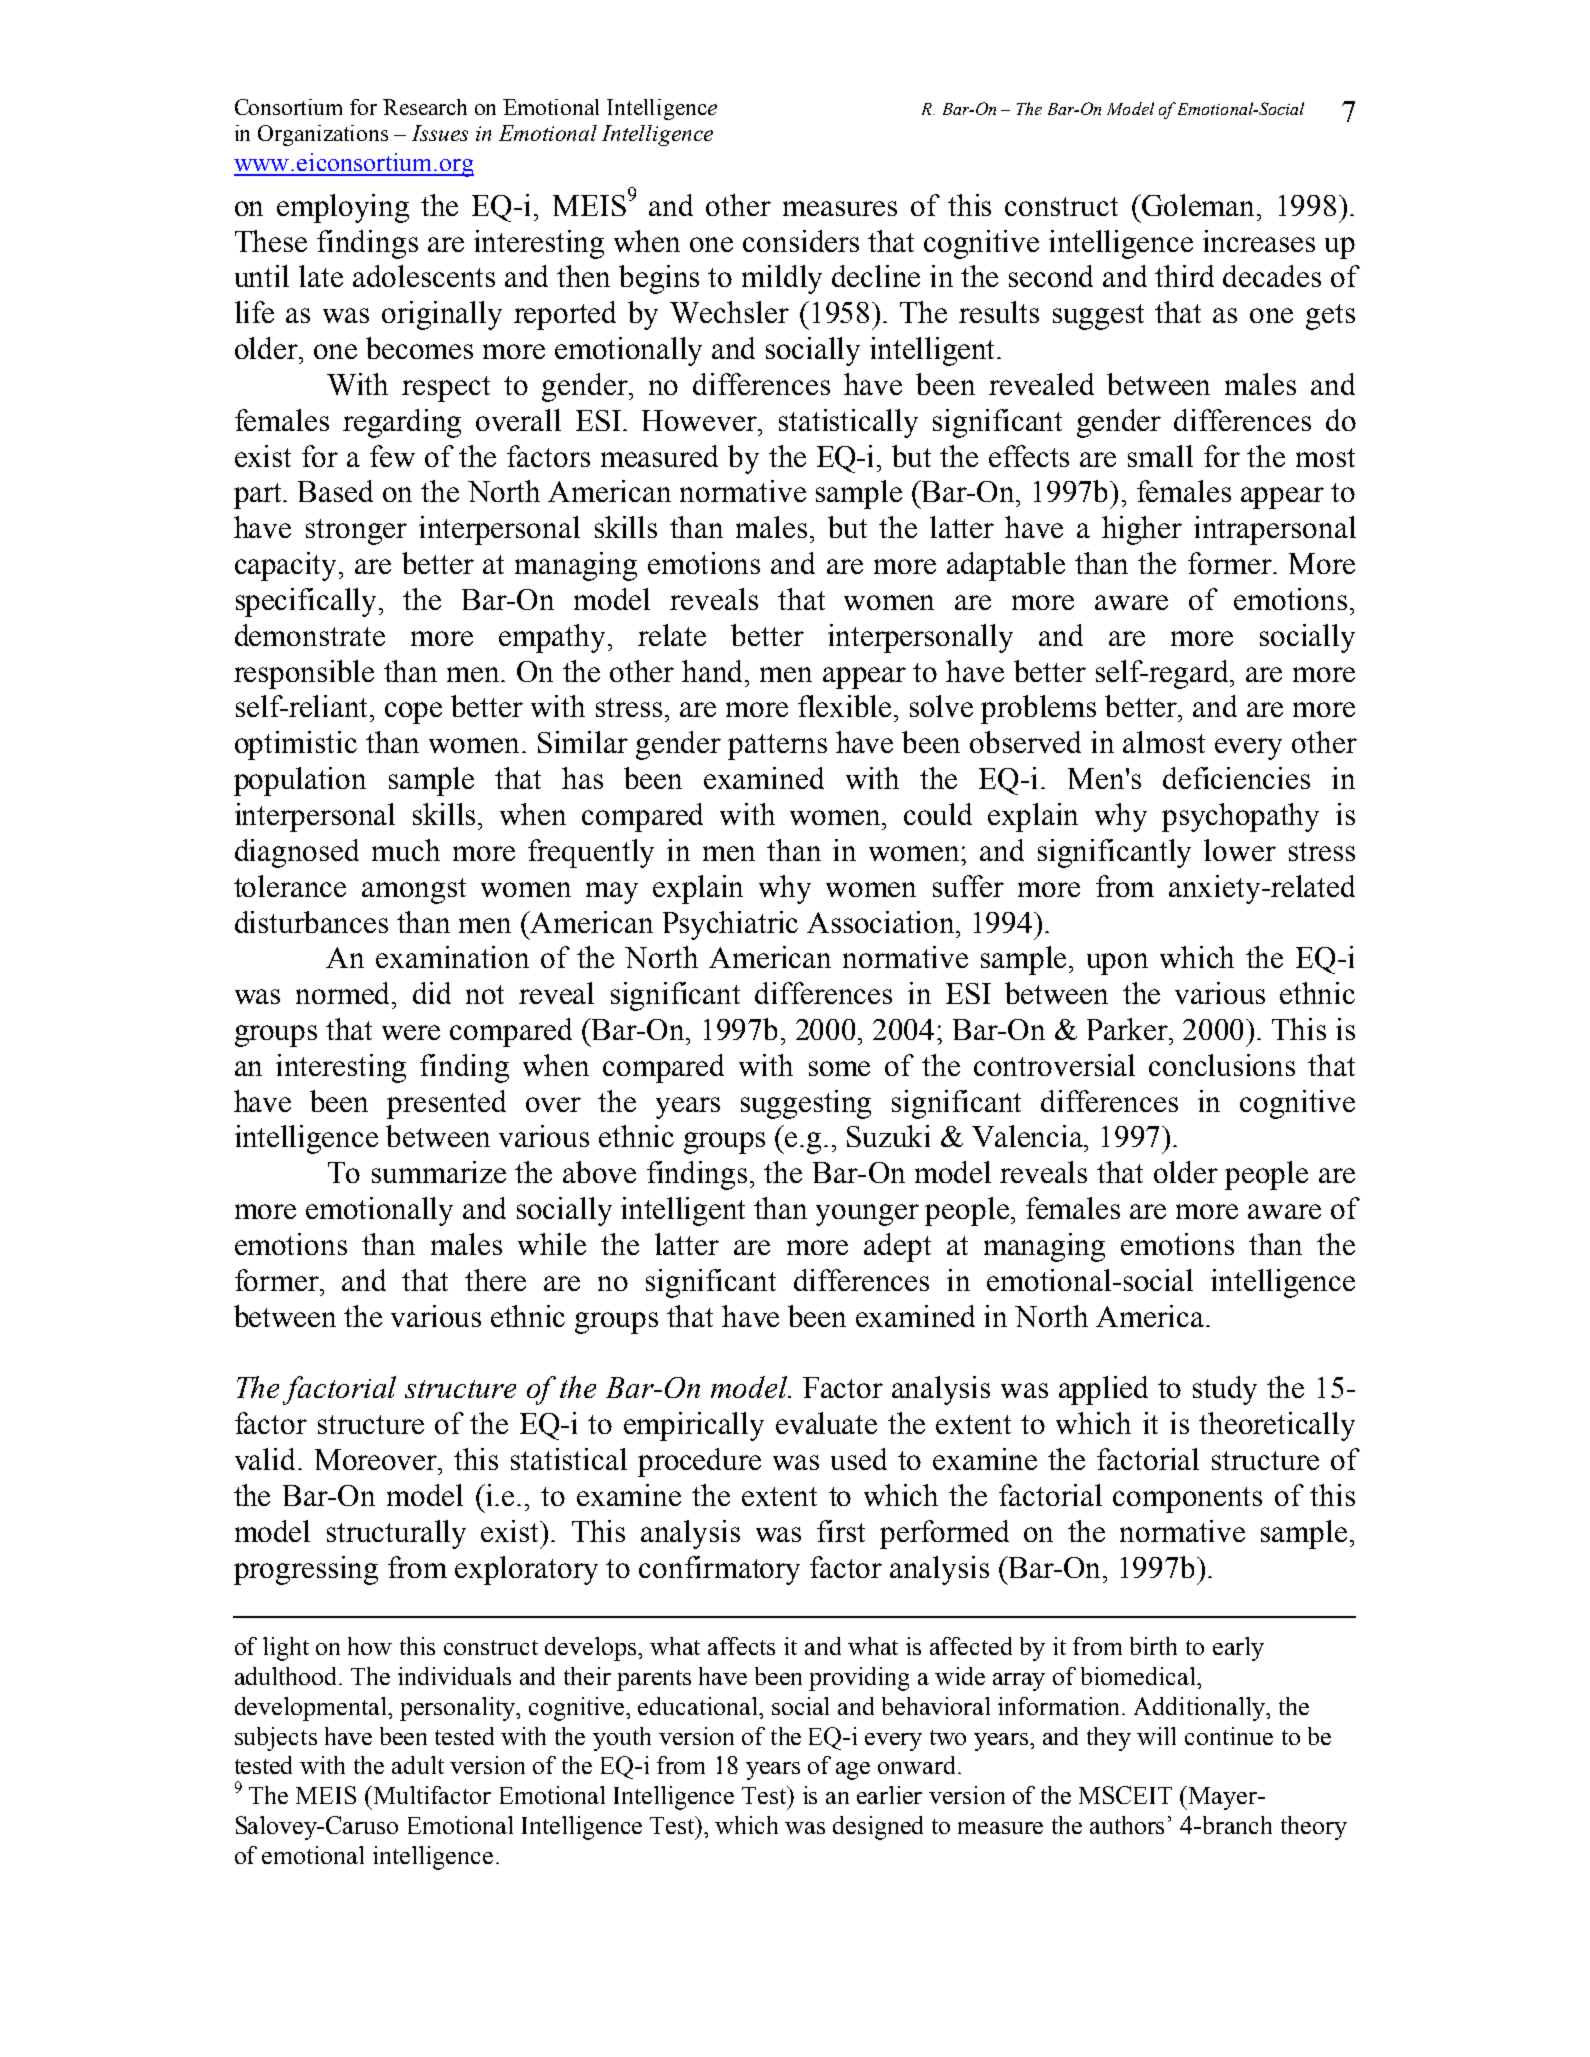 The width and height of the page is (1590, 2057). Describe the element at coordinates (1199, 205) in the page. I see `Goleman` at that location.
